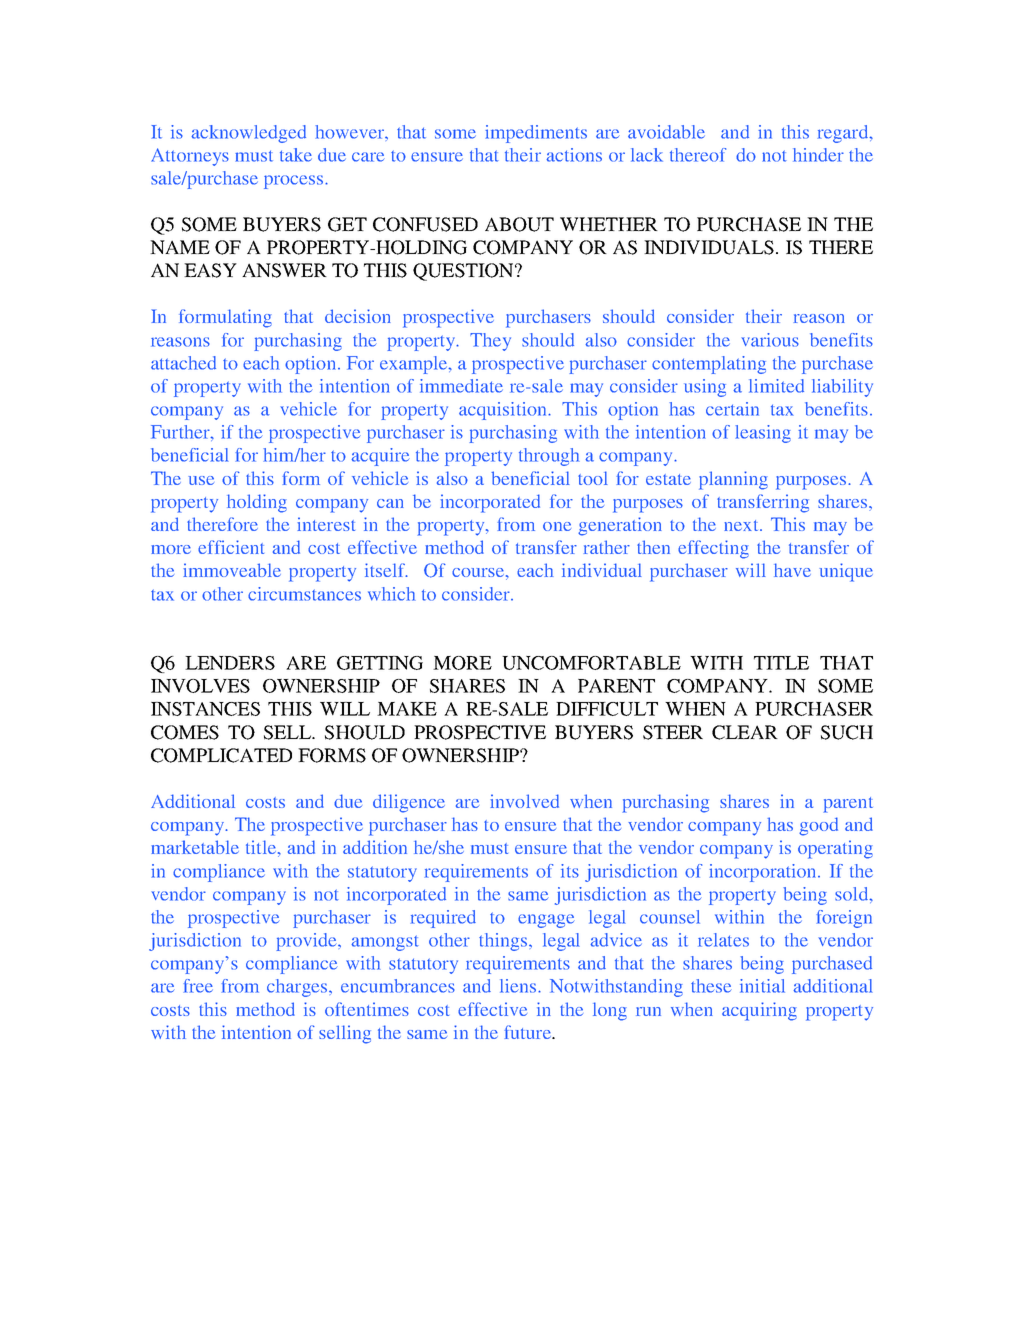 The height and width of the page is (1325, 1024). I want to click on take, so click(296, 155).
